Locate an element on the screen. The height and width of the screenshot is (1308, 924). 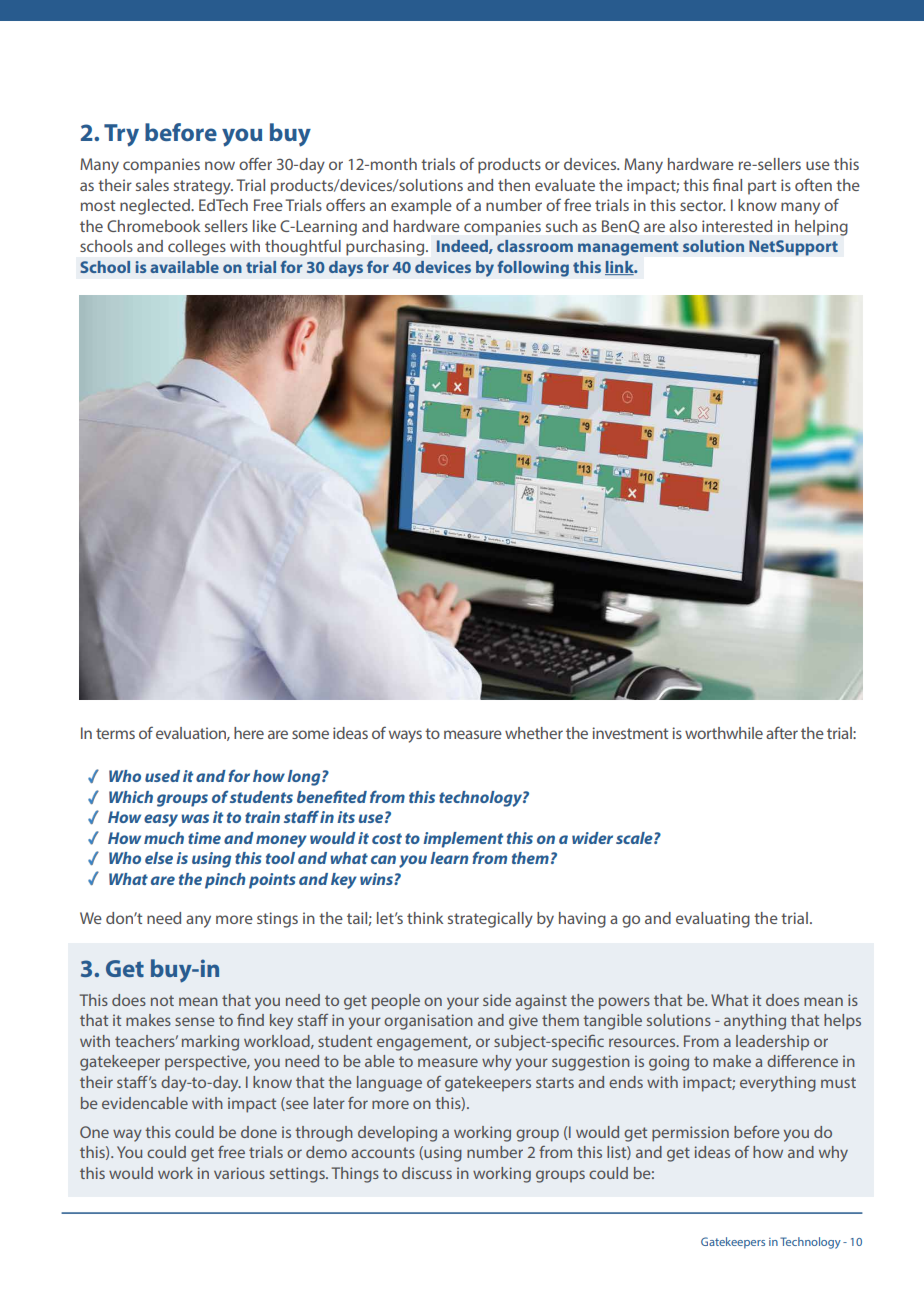
various is located at coordinates (239, 1173).
